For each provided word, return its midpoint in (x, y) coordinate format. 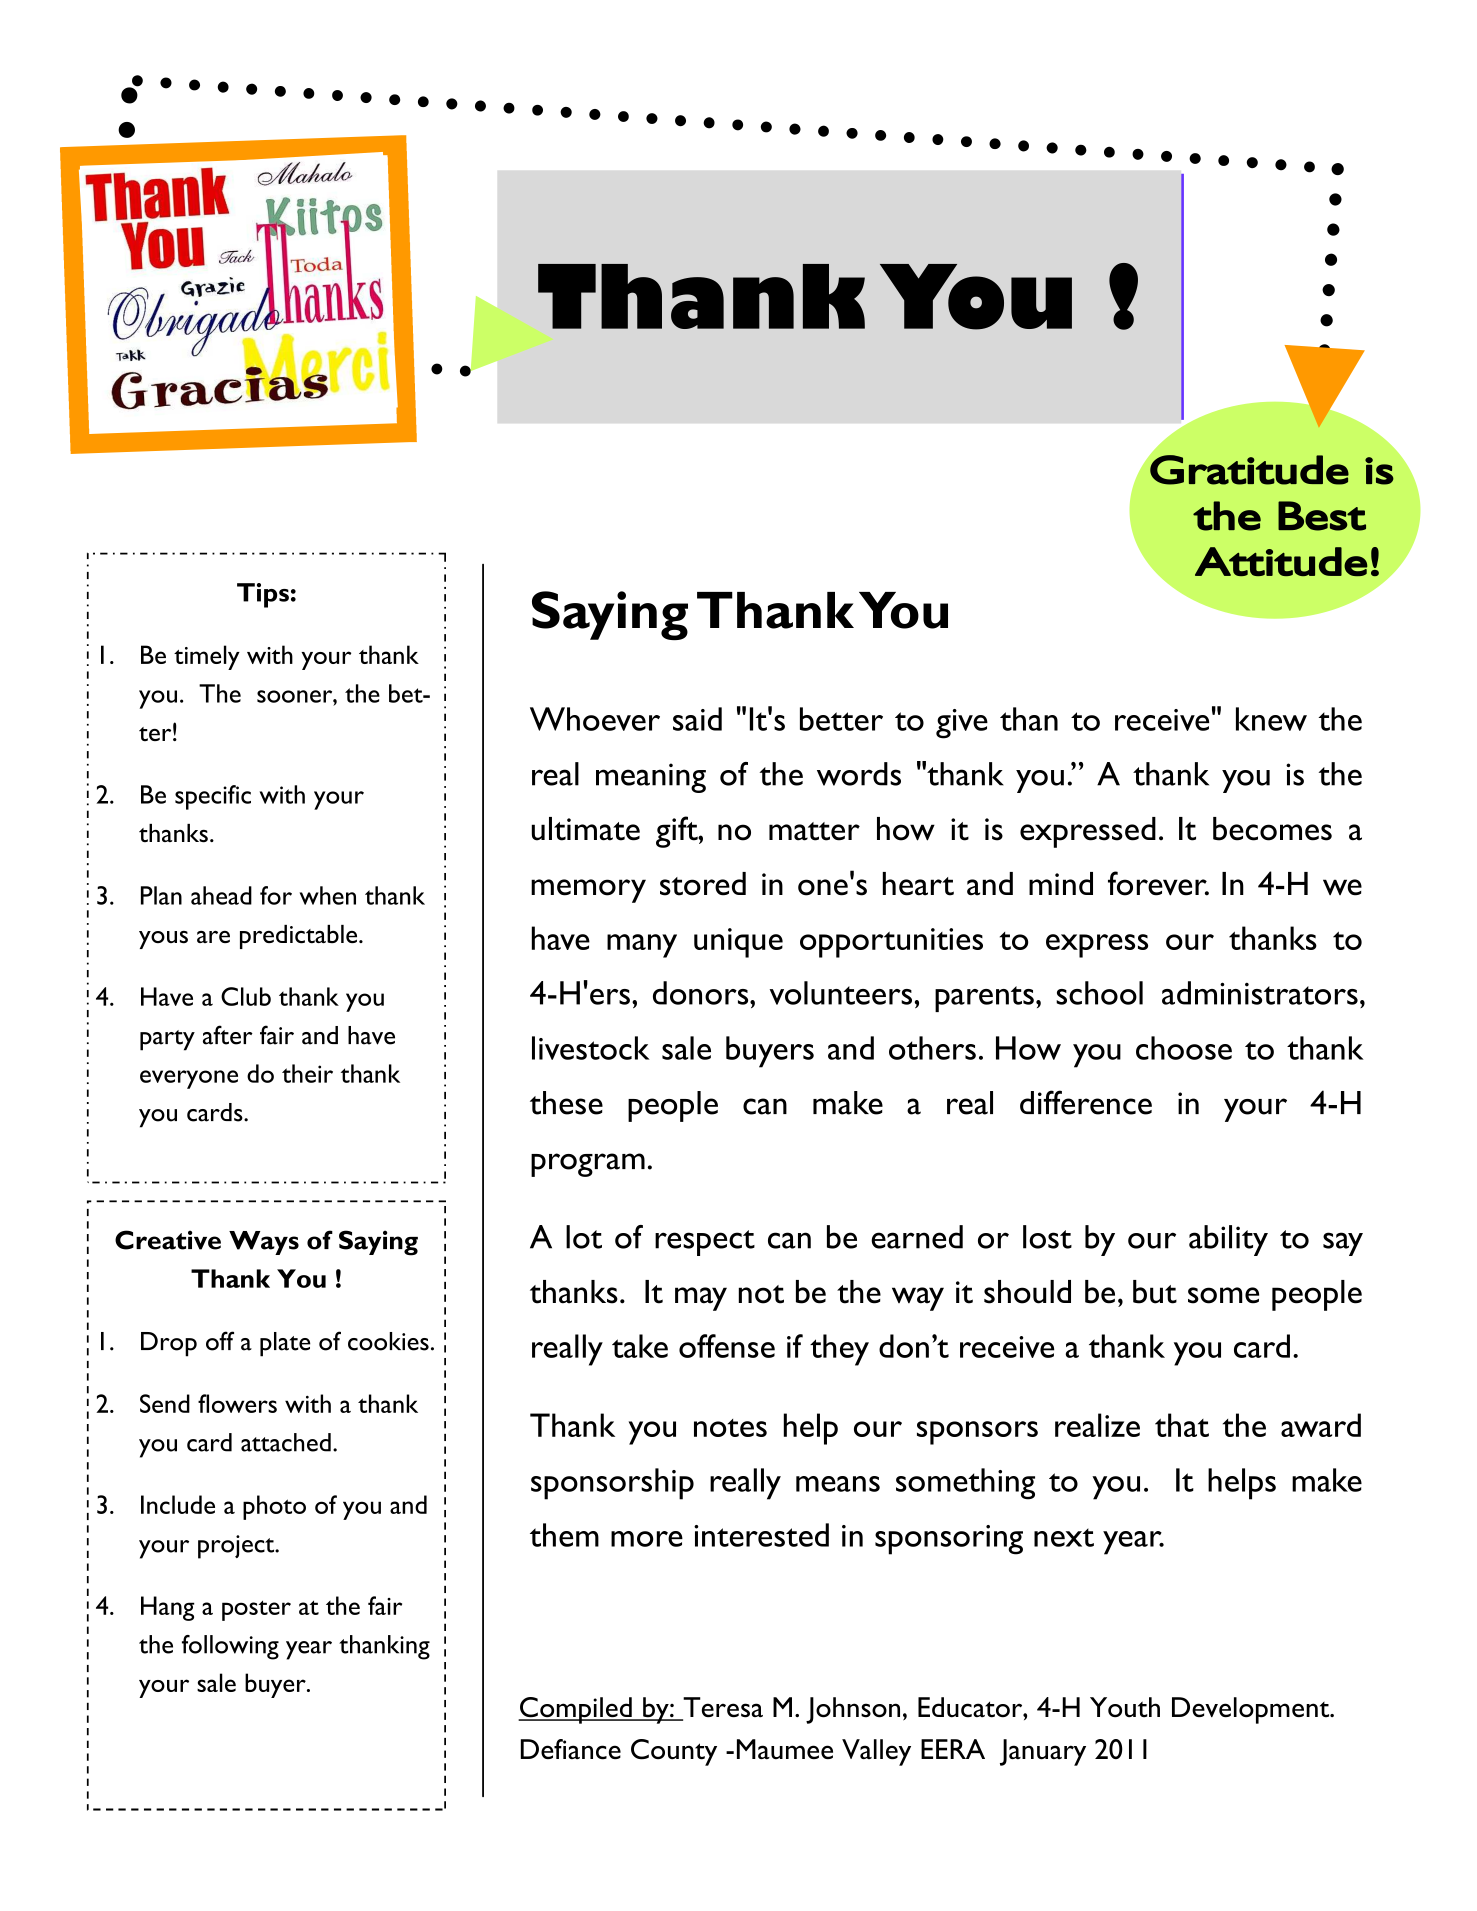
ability (1228, 1240)
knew (1271, 719)
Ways (264, 1243)
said (697, 719)
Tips (263, 595)
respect (705, 1243)
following (230, 1647)
